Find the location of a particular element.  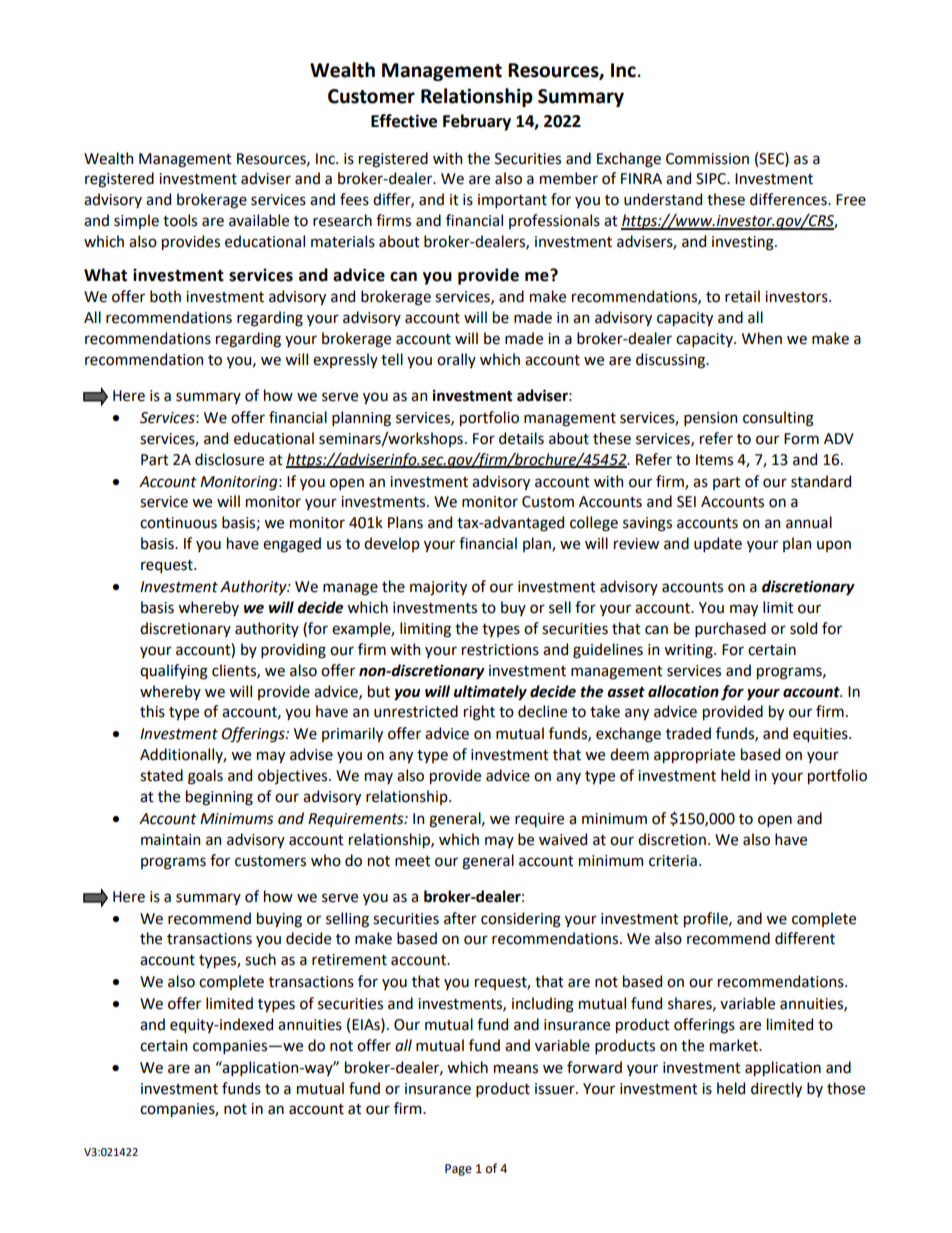

directly is located at coordinates (776, 1089).
